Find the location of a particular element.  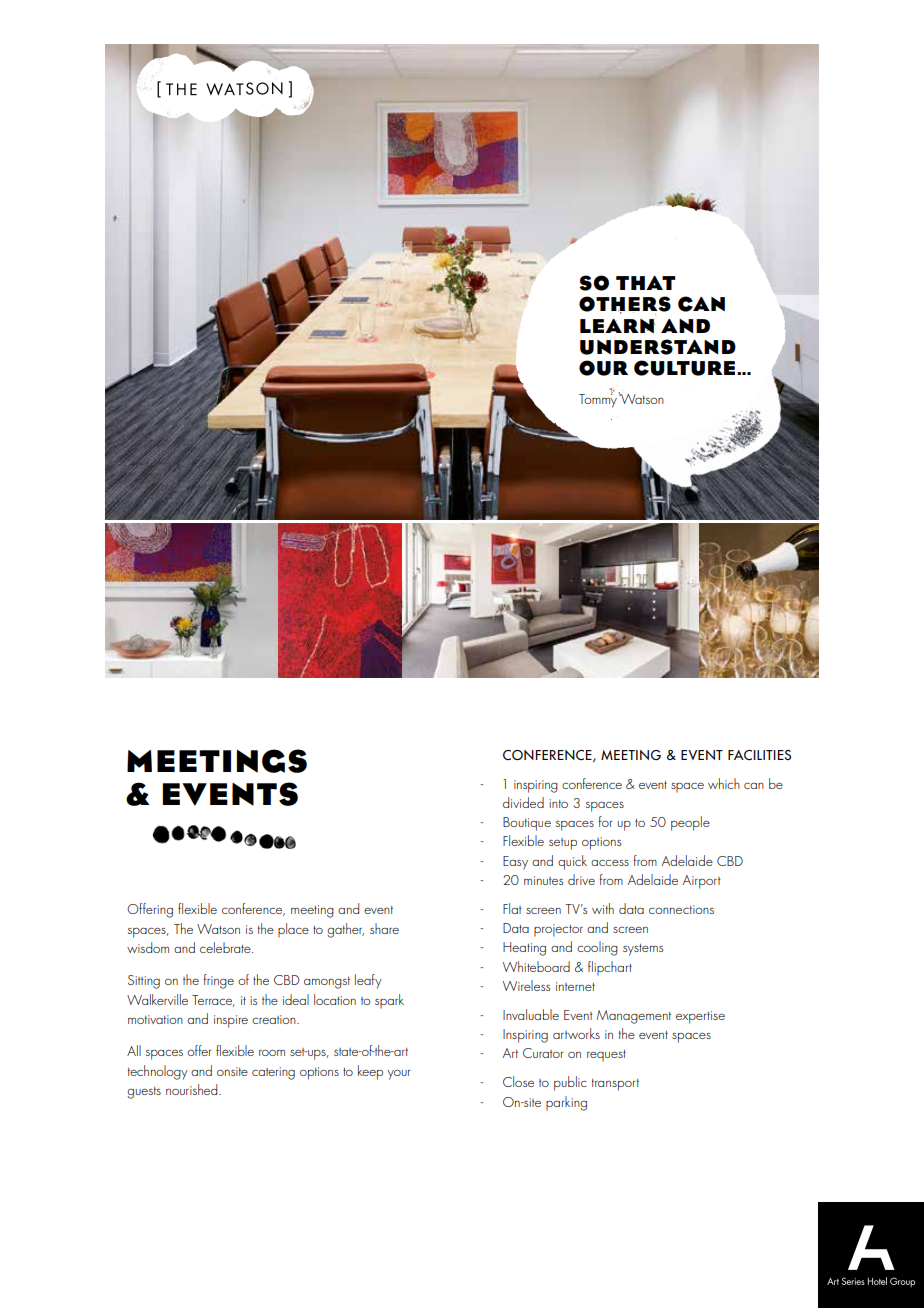

which is located at coordinates (724, 783).
